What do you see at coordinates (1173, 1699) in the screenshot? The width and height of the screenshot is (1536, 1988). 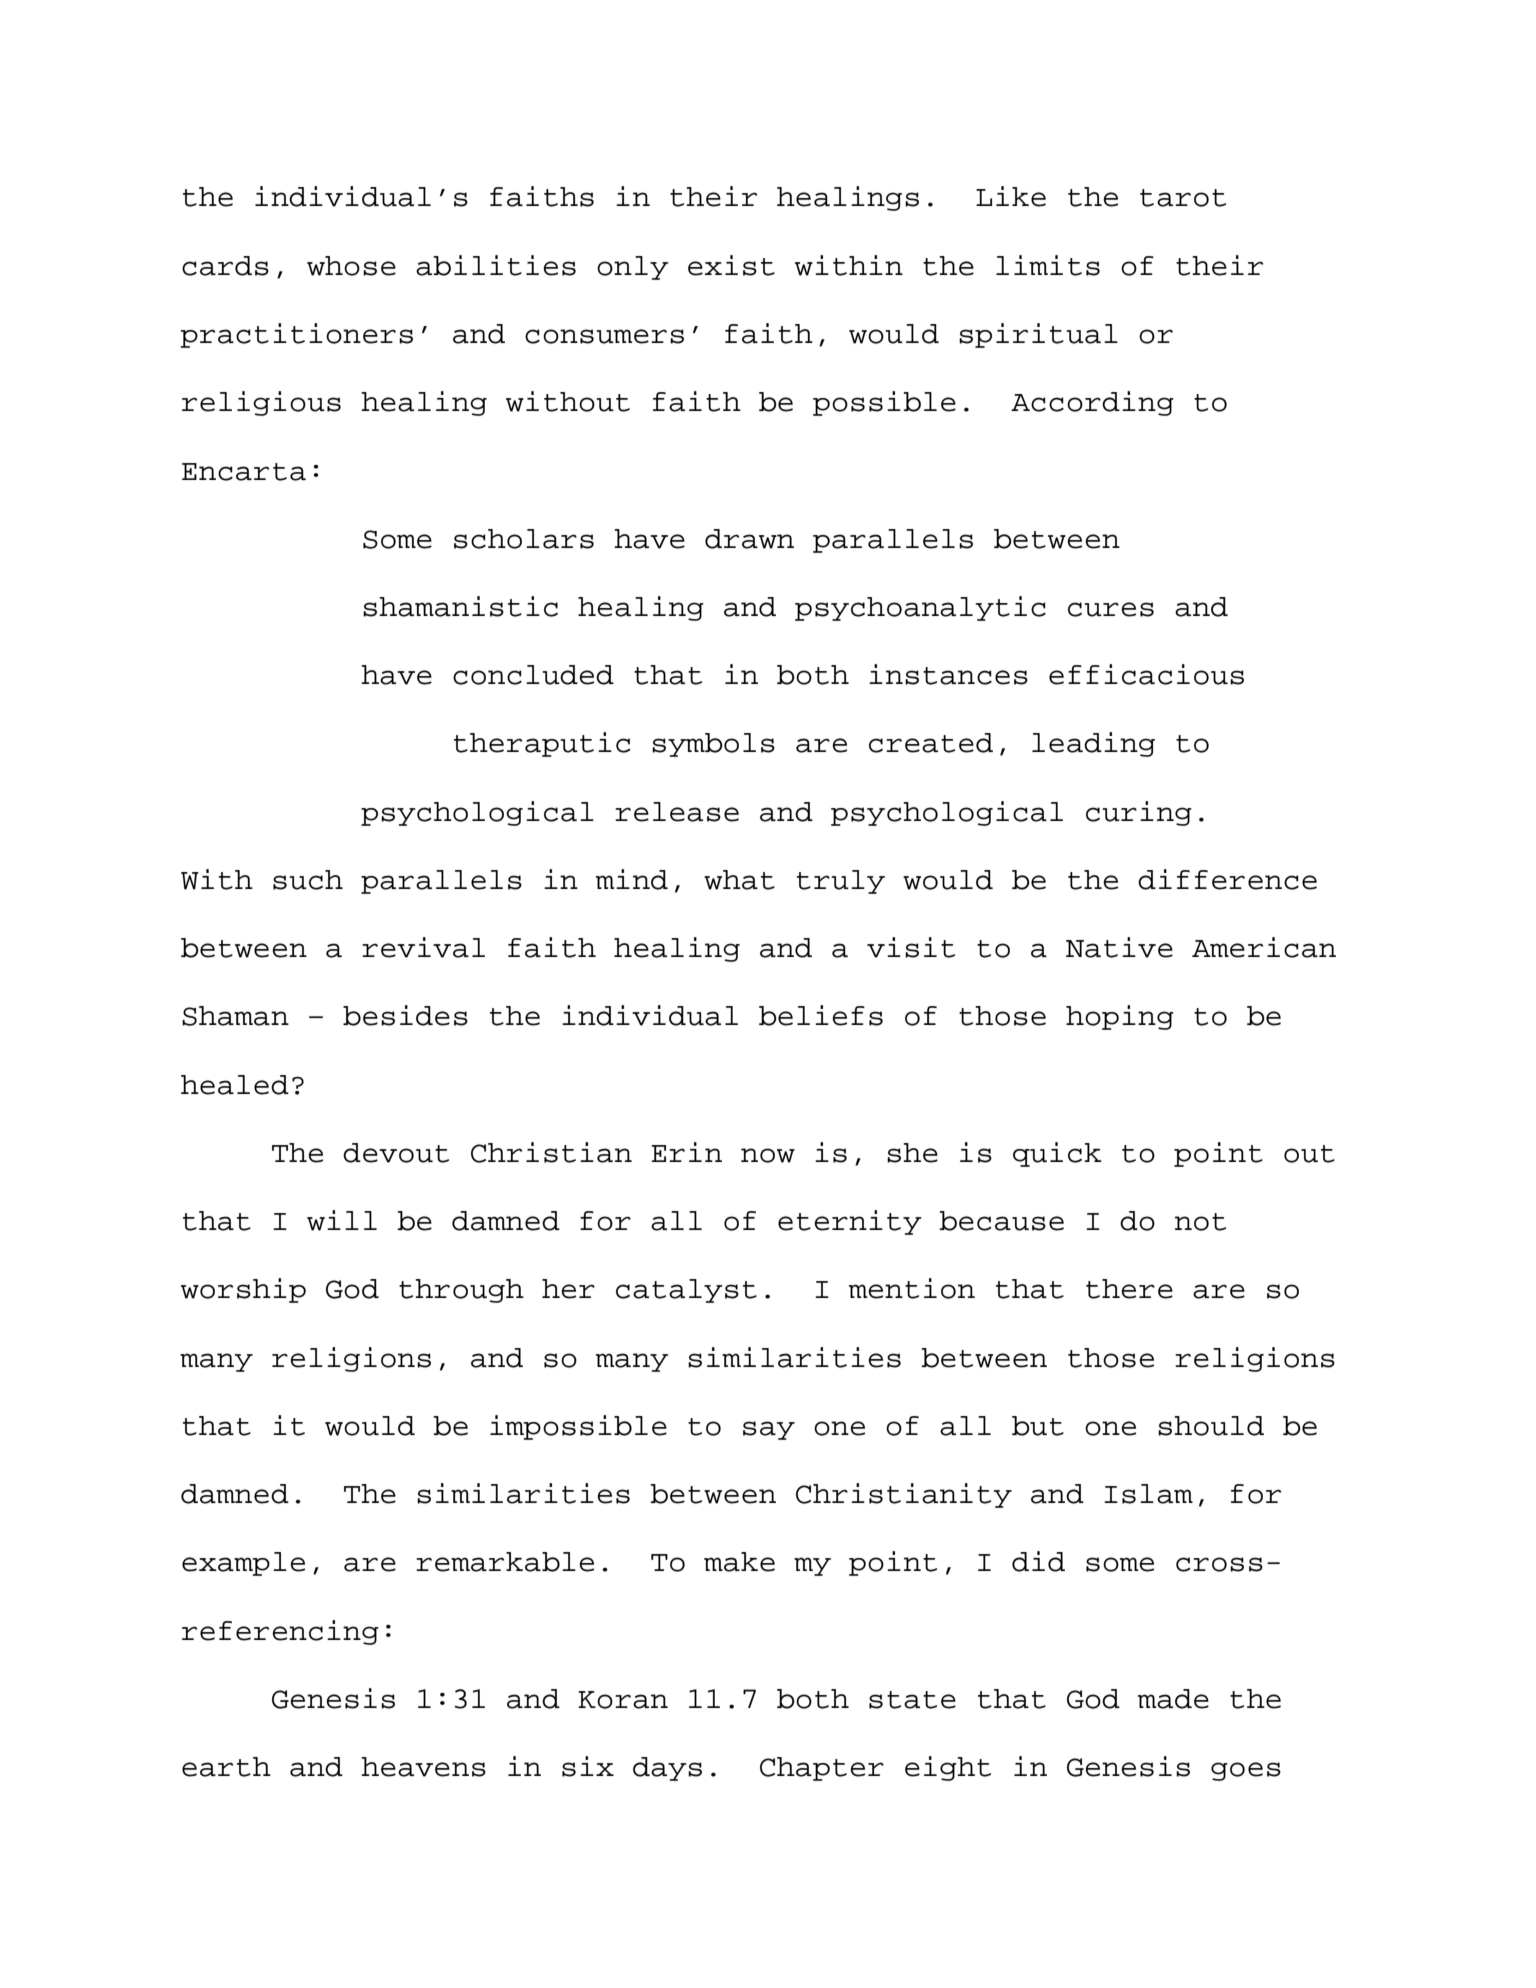 I see `made` at bounding box center [1173, 1699].
